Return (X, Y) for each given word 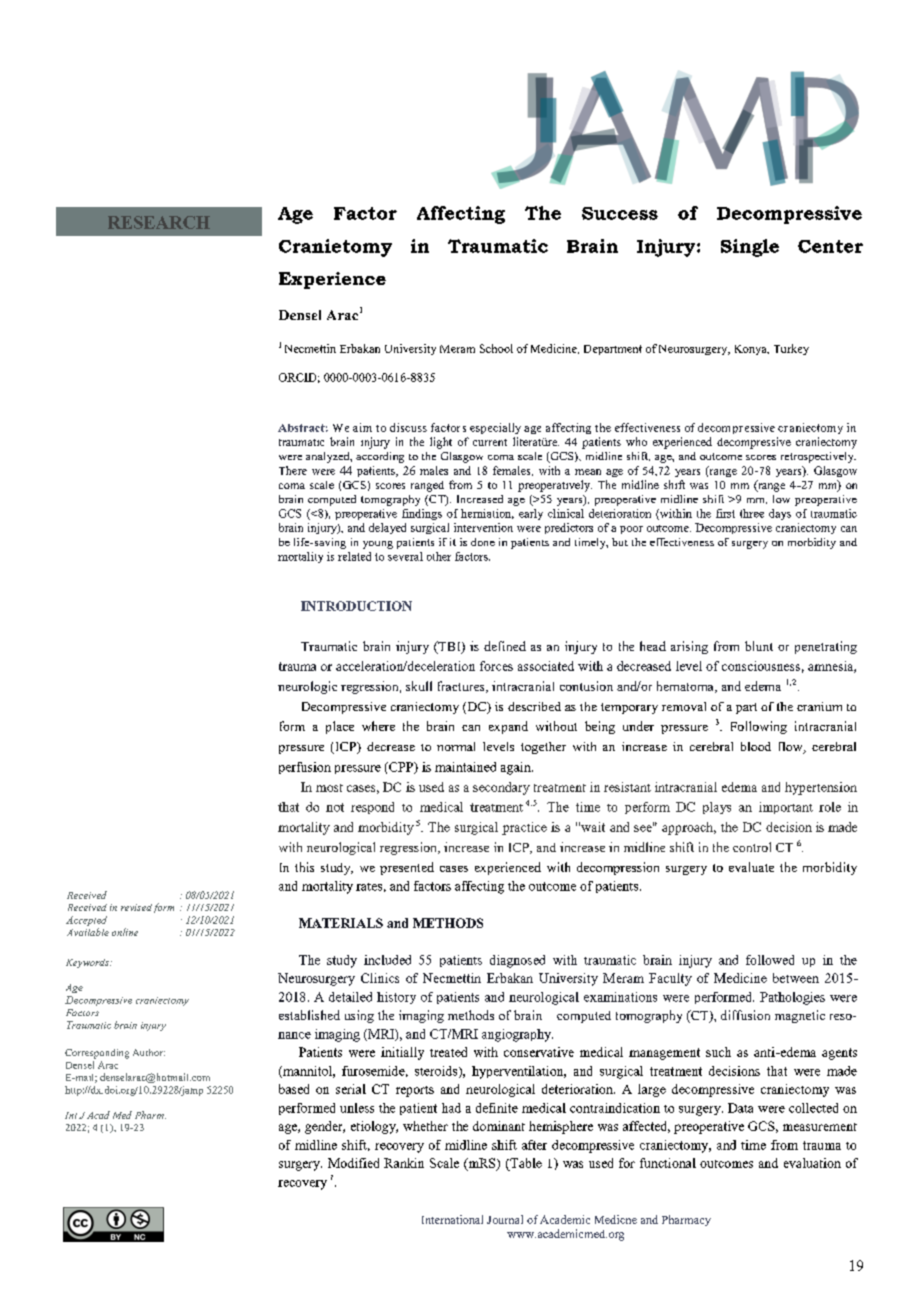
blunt (759, 646)
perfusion (305, 768)
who (636, 441)
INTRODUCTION (356, 606)
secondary (501, 788)
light (441, 443)
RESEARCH (159, 222)
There (293, 470)
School (496, 348)
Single (750, 248)
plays (717, 808)
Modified (353, 1163)
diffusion (745, 1015)
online (125, 932)
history (396, 998)
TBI (449, 647)
